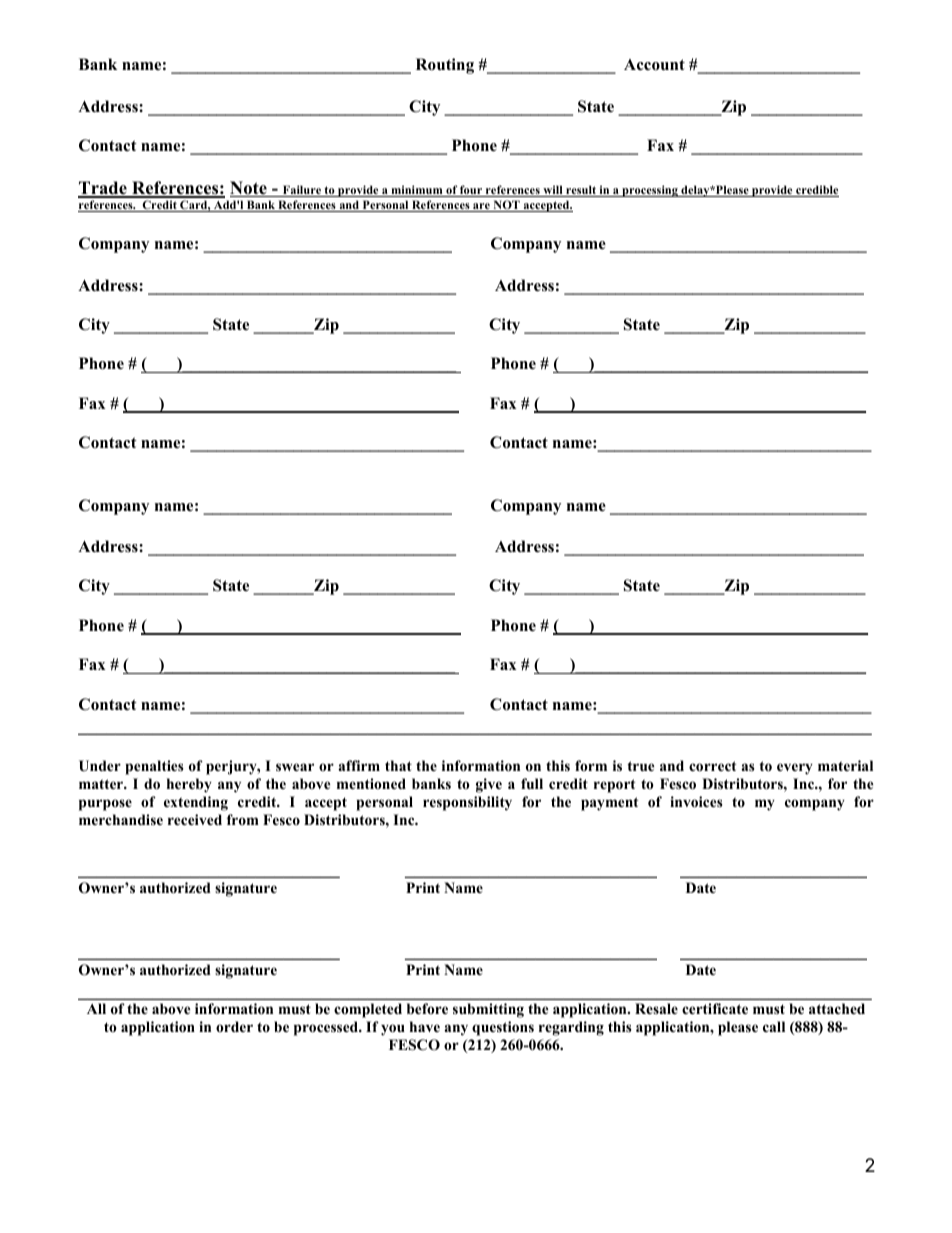  I want to click on that, so click(398, 765).
